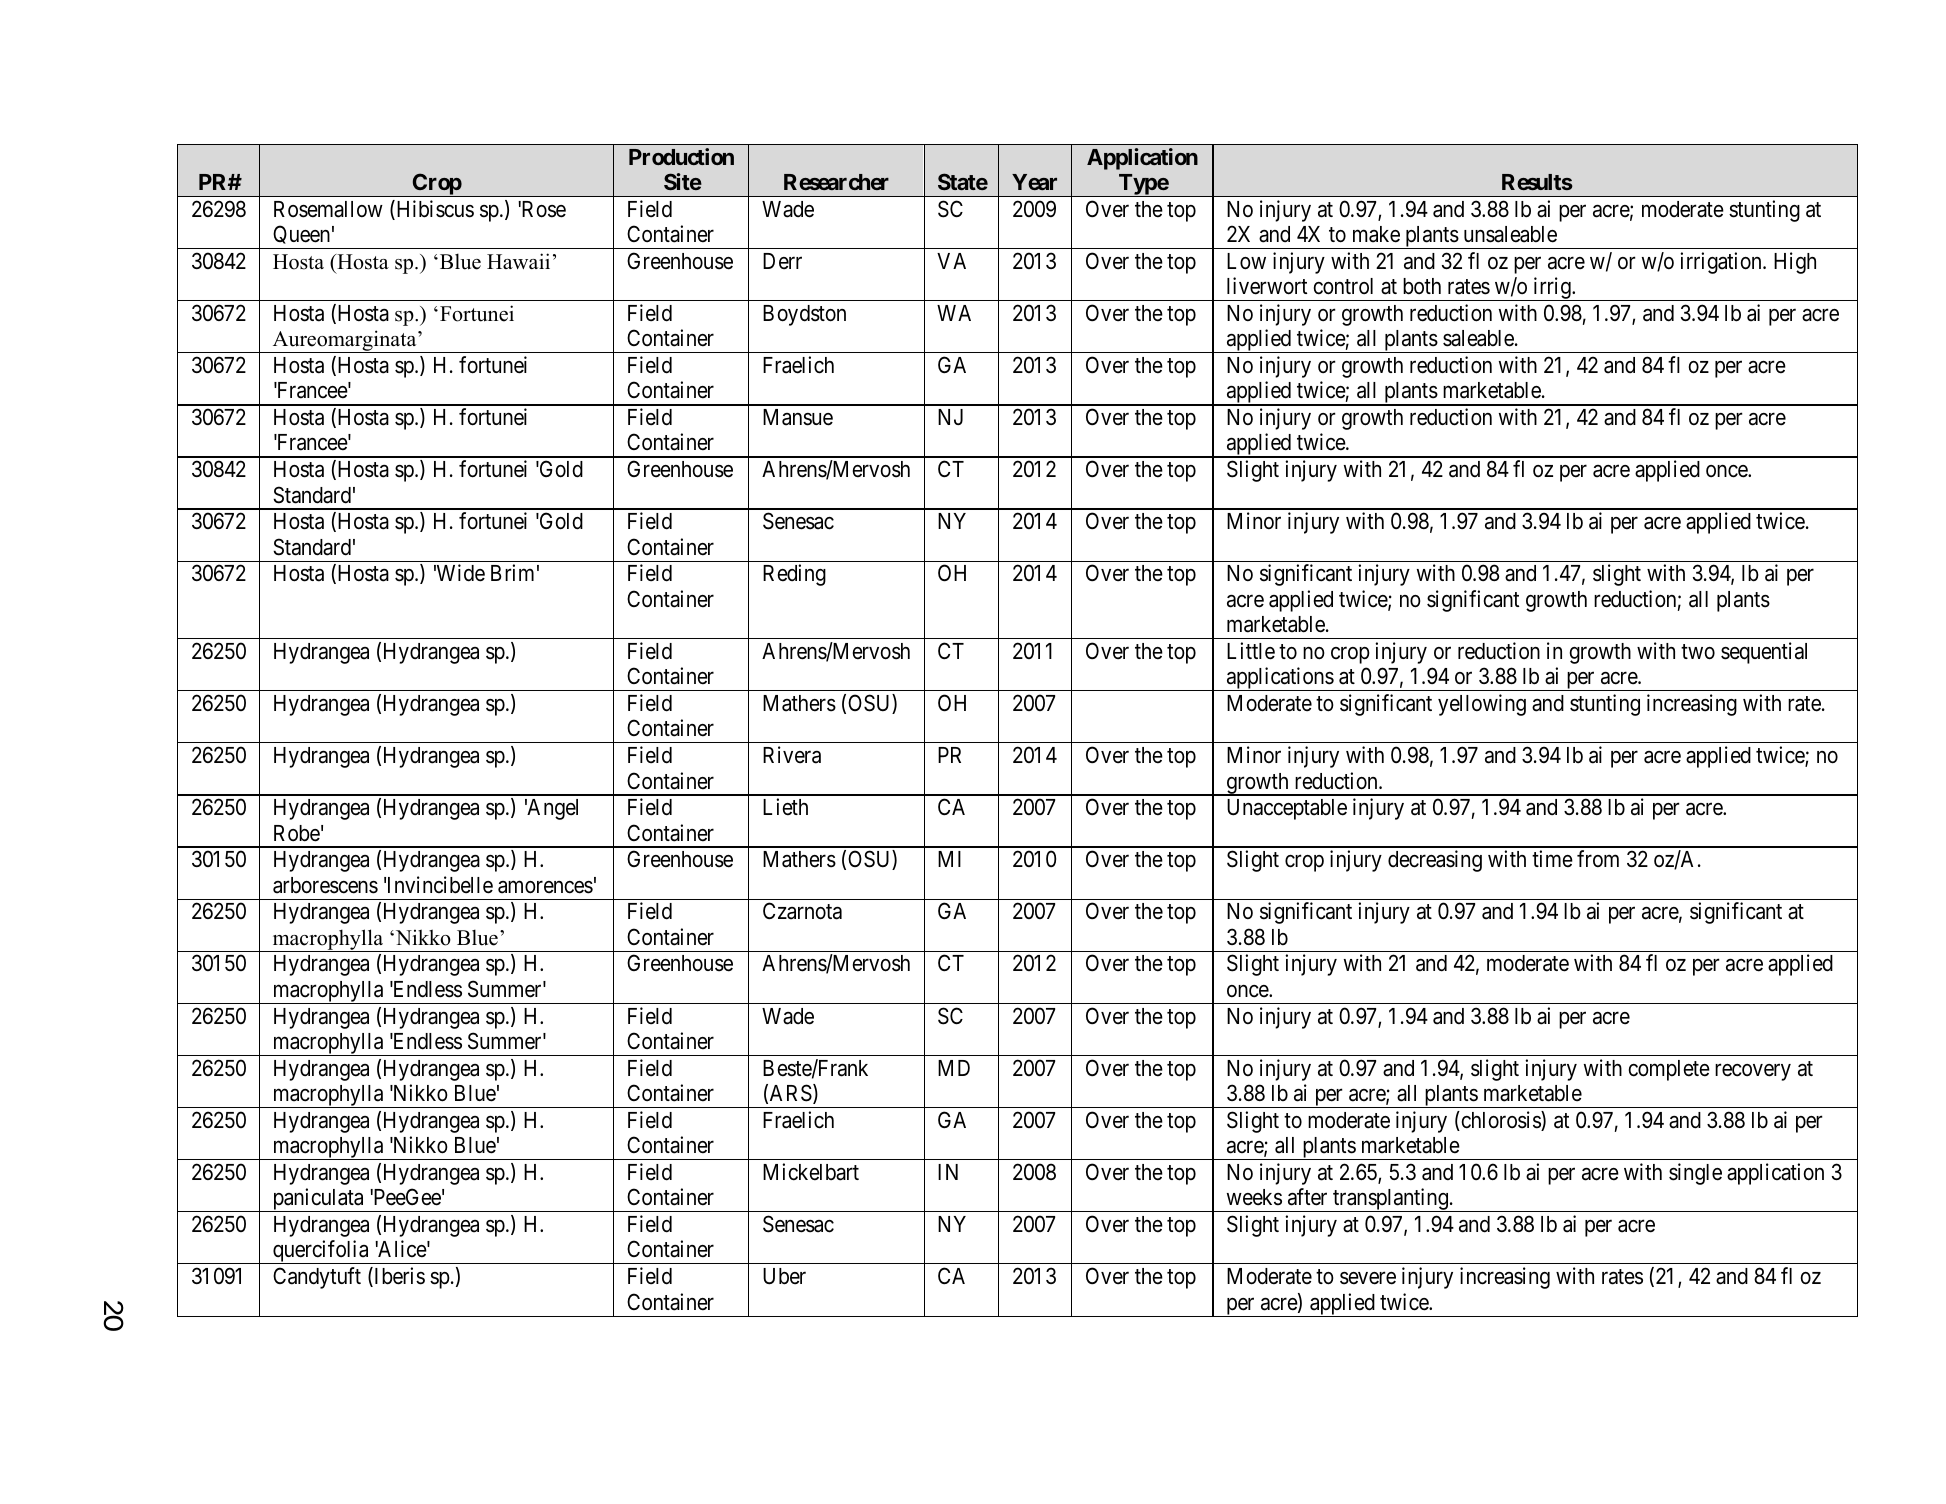 This screenshot has width=1946, height=1504. I want to click on control, so click(1343, 286).
